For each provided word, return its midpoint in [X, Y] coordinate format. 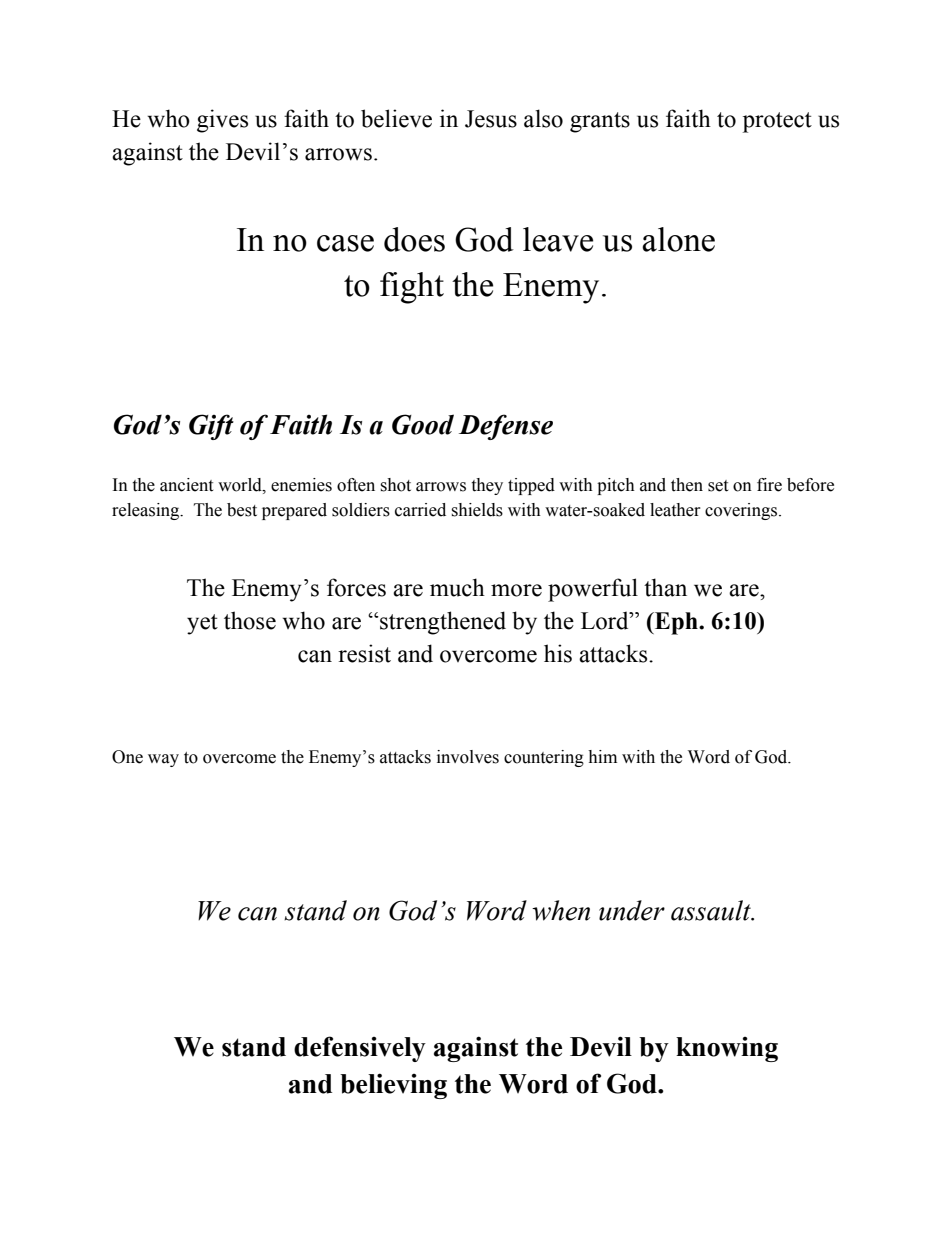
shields [477, 510]
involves [468, 757]
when [561, 910]
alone [678, 239]
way [163, 760]
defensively [360, 1049]
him [602, 756]
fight [412, 288]
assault [712, 910]
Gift [211, 427]
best [242, 510]
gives [222, 121]
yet [202, 624]
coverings [742, 511]
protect [777, 122]
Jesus [491, 119]
